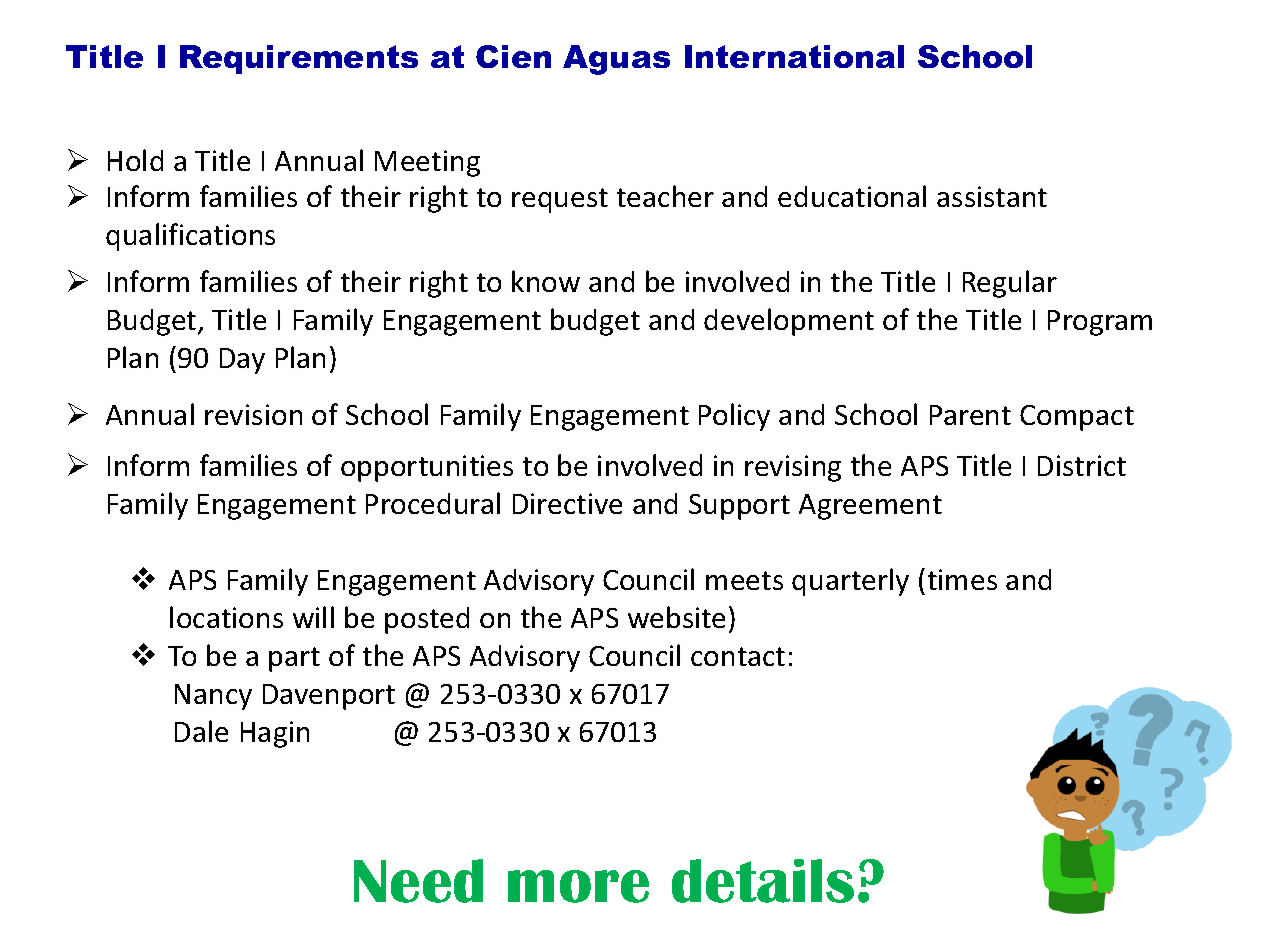 The width and height of the screenshot is (1270, 952). Describe the element at coordinates (299, 59) in the screenshot. I see `Requirements` at that location.
